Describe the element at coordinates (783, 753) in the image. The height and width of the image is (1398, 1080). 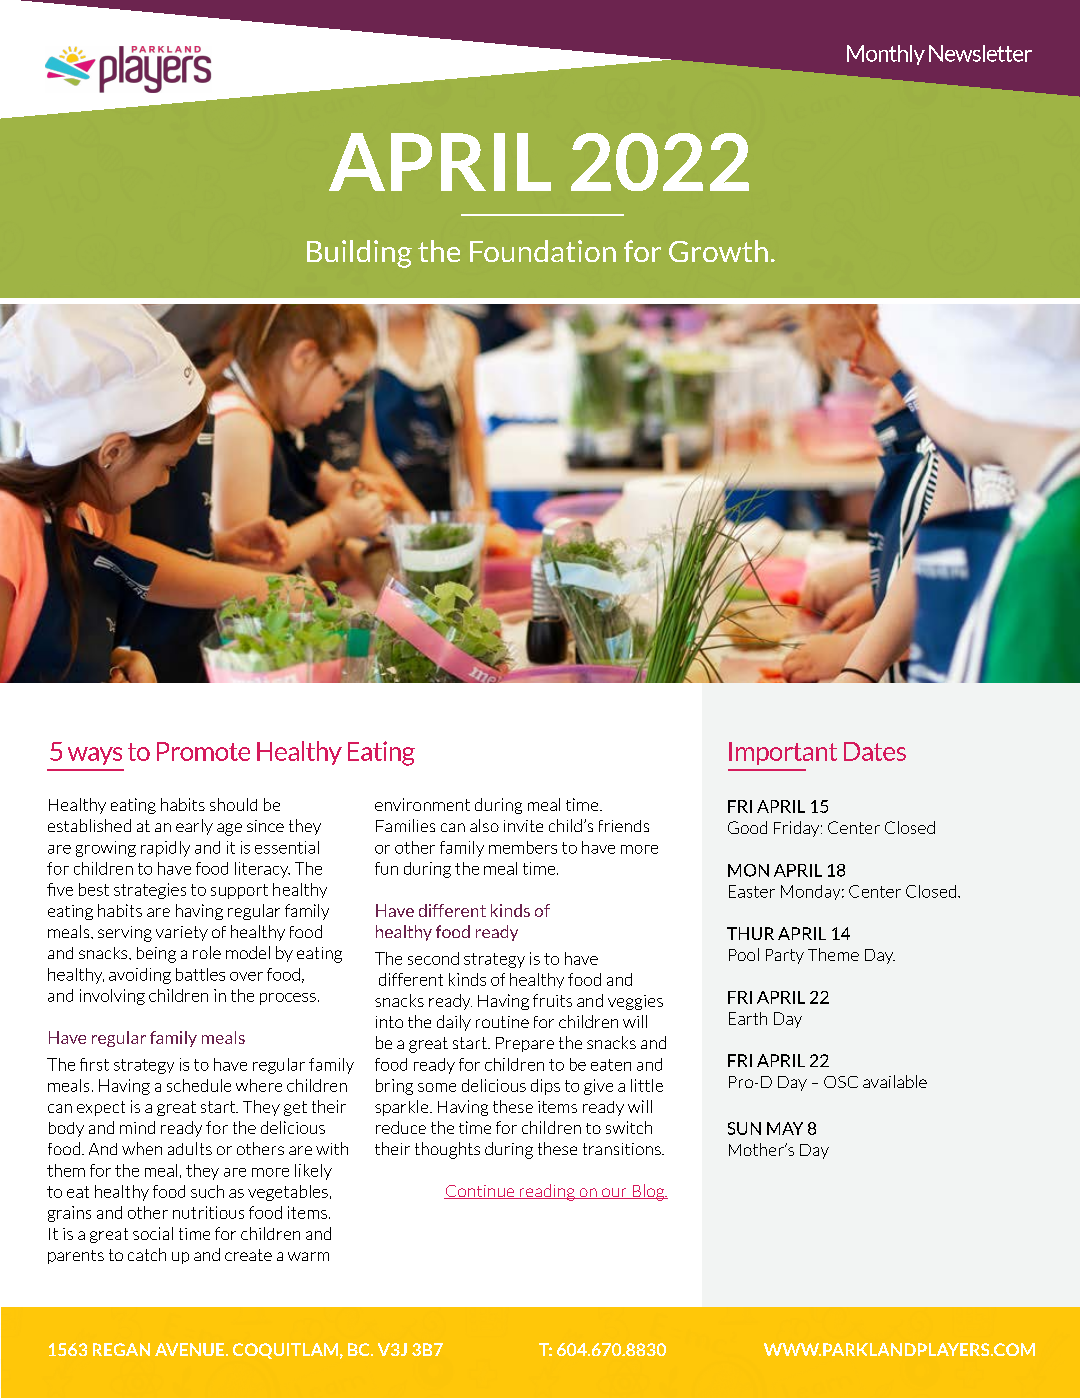
I see `Important` at that location.
